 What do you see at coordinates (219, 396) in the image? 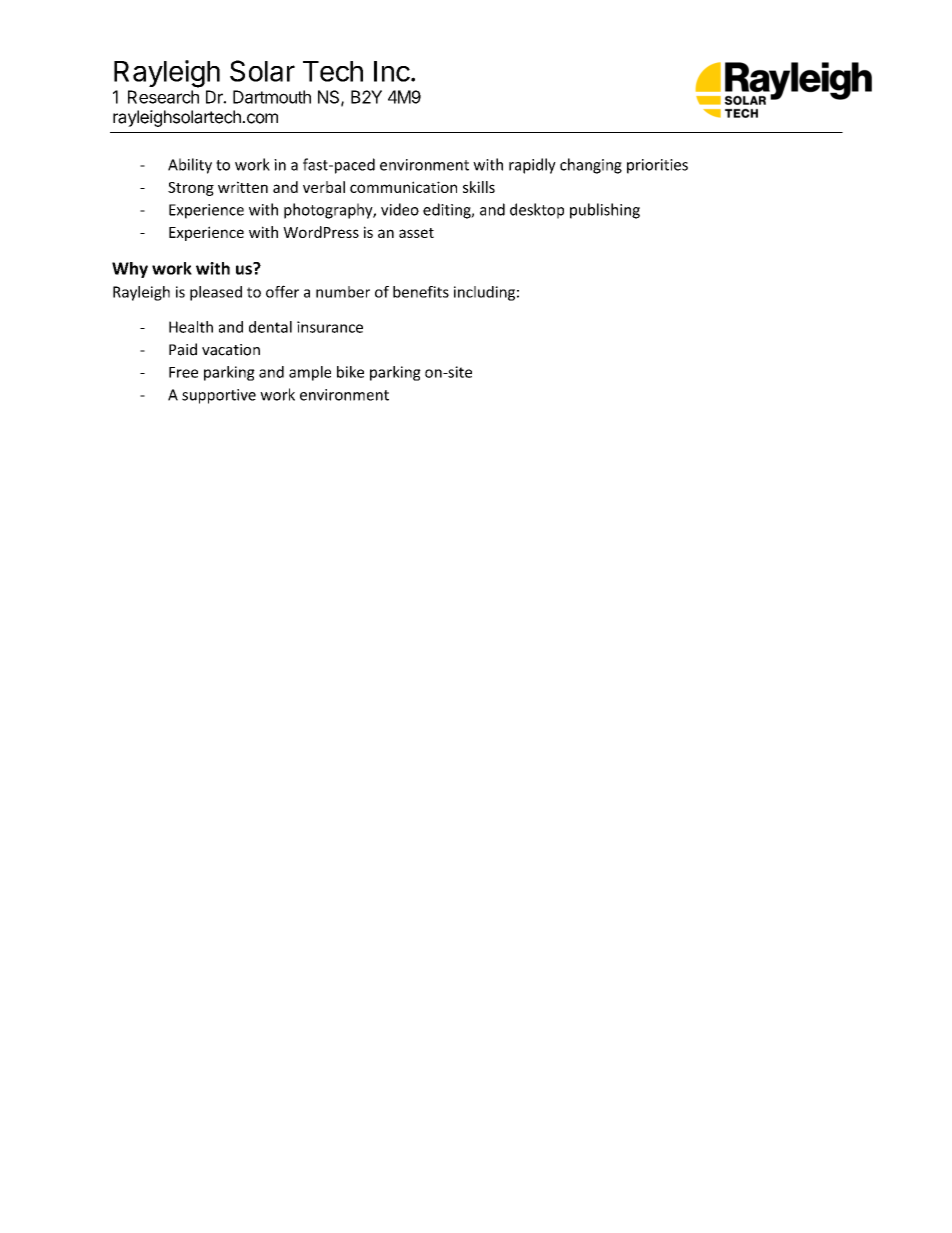
I see `supportive` at bounding box center [219, 396].
